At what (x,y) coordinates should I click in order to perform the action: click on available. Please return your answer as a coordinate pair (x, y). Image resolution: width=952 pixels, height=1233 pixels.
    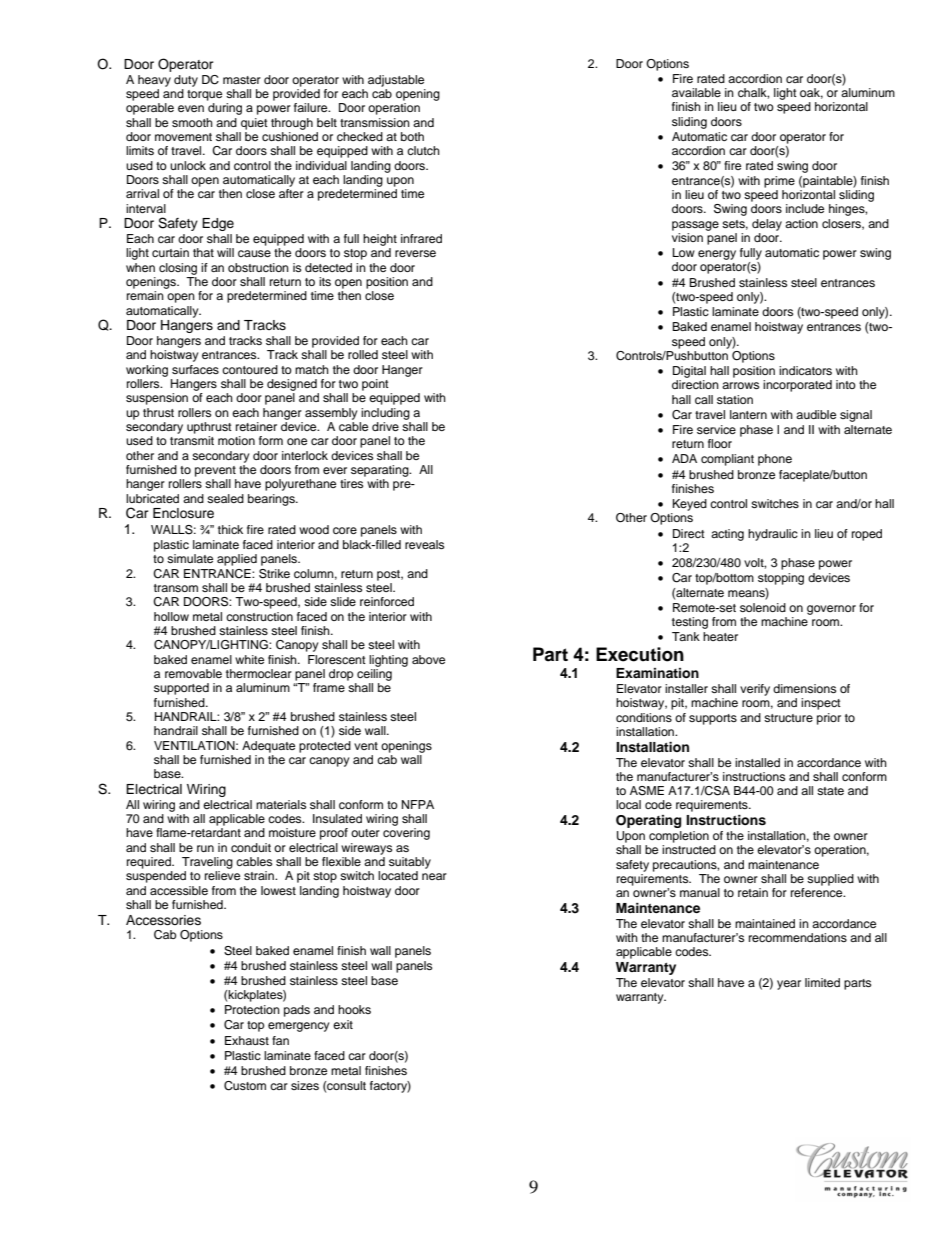
    Looking at the image, I should click on (696, 92).
